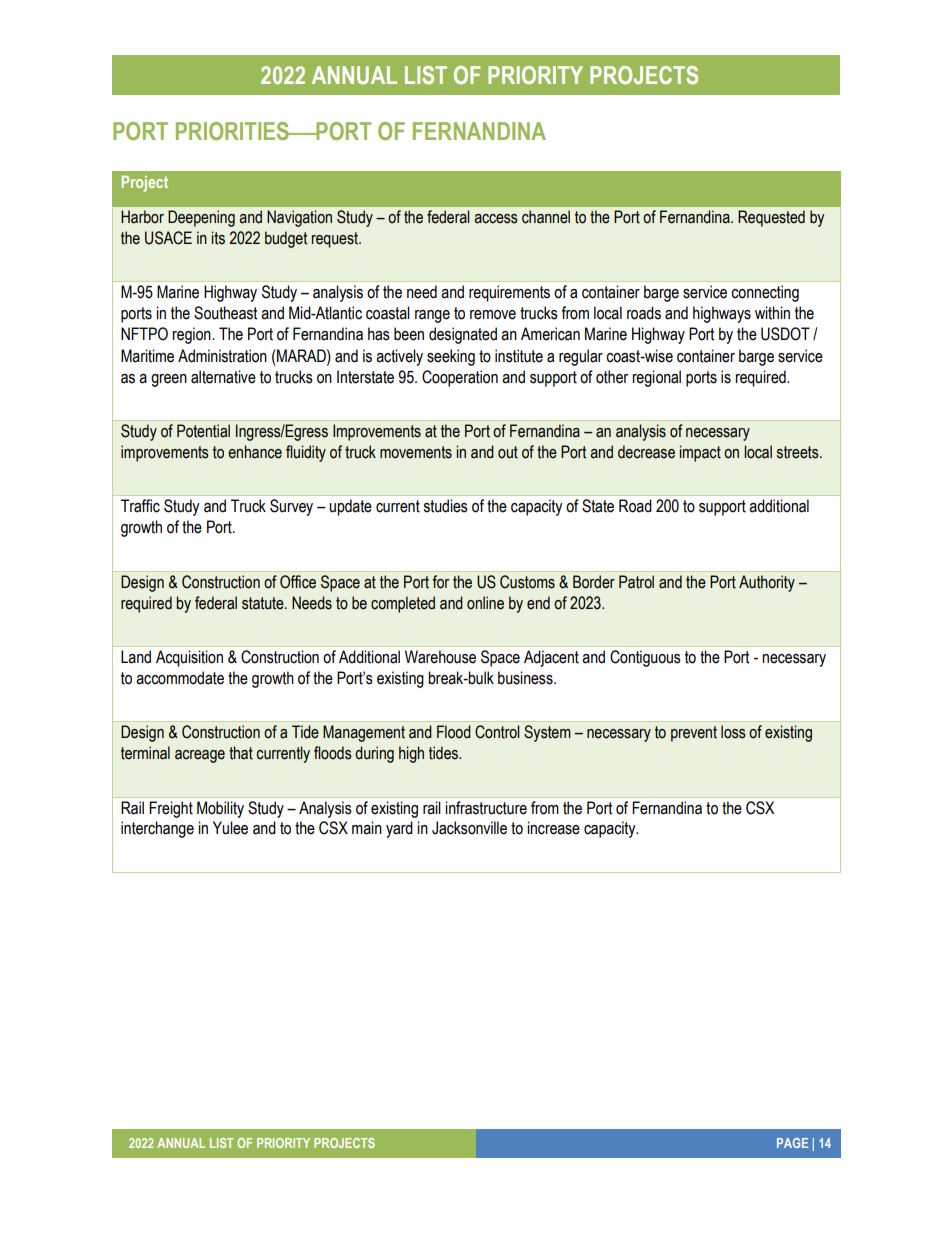  What do you see at coordinates (255, 452) in the screenshot?
I see `enhance` at bounding box center [255, 452].
